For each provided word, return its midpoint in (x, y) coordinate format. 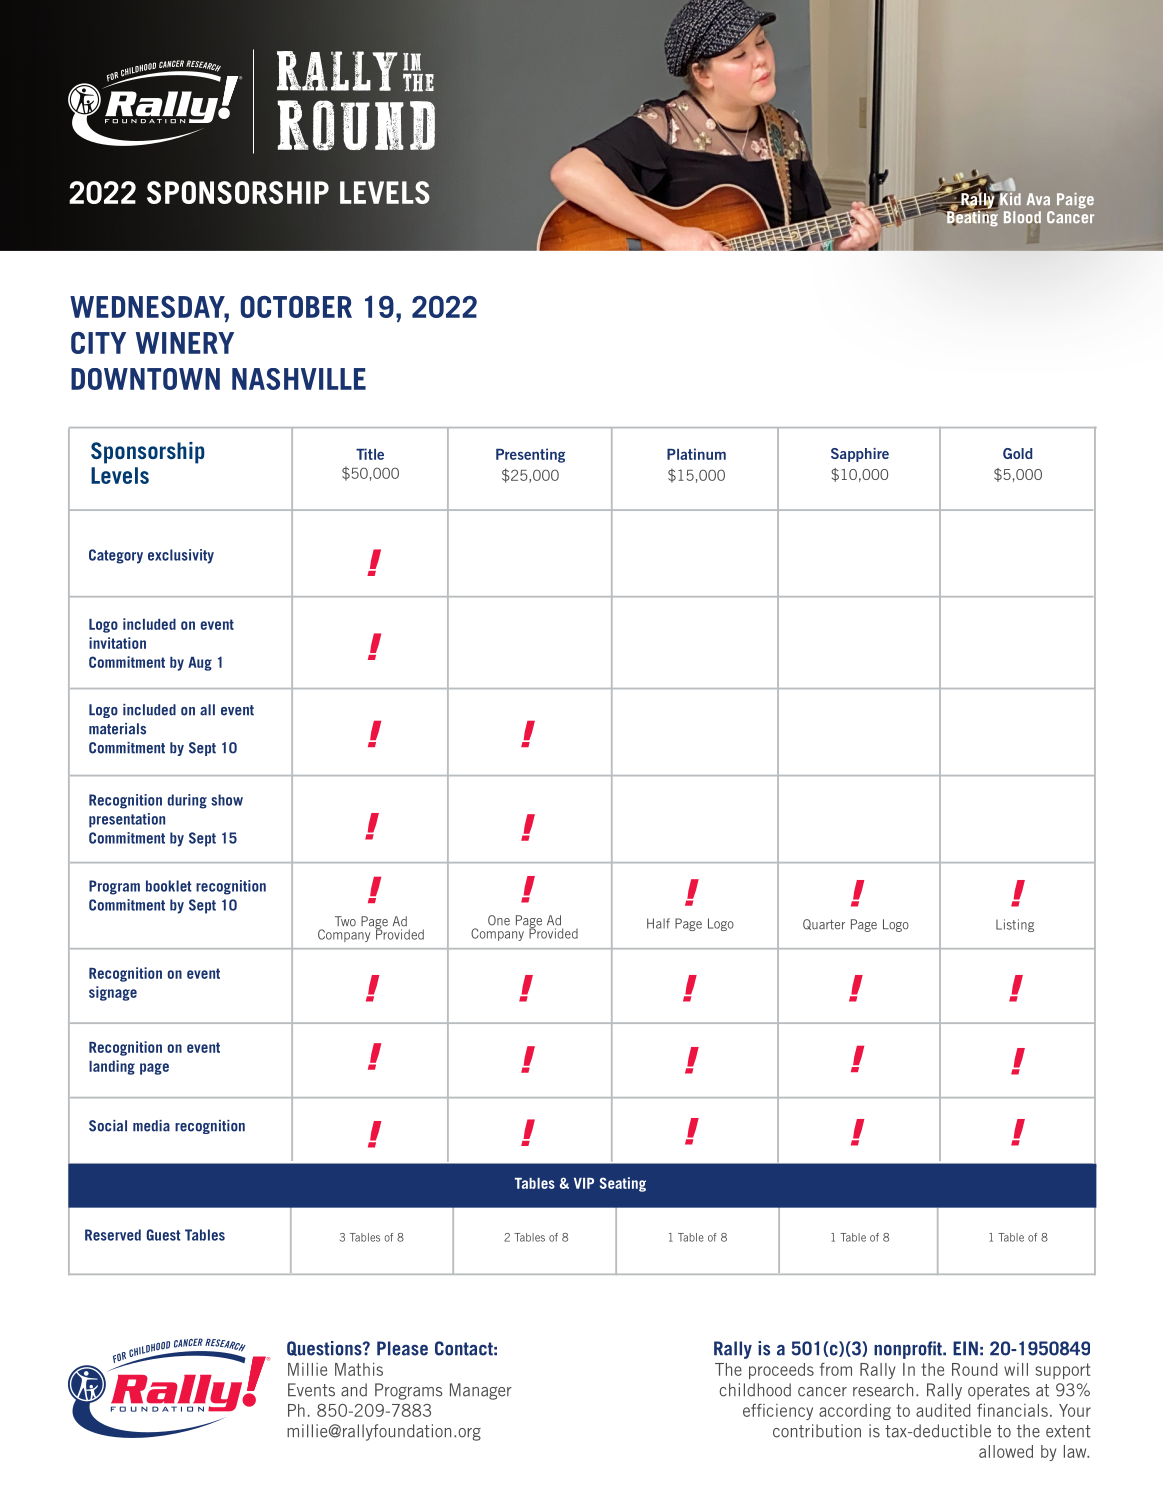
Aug (200, 664)
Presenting (530, 455)
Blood (1022, 217)
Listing (1015, 925)
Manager (481, 1391)
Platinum (696, 454)
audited (943, 1410)
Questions (325, 1348)
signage (113, 993)
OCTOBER (296, 307)
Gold (1017, 453)
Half (658, 923)
